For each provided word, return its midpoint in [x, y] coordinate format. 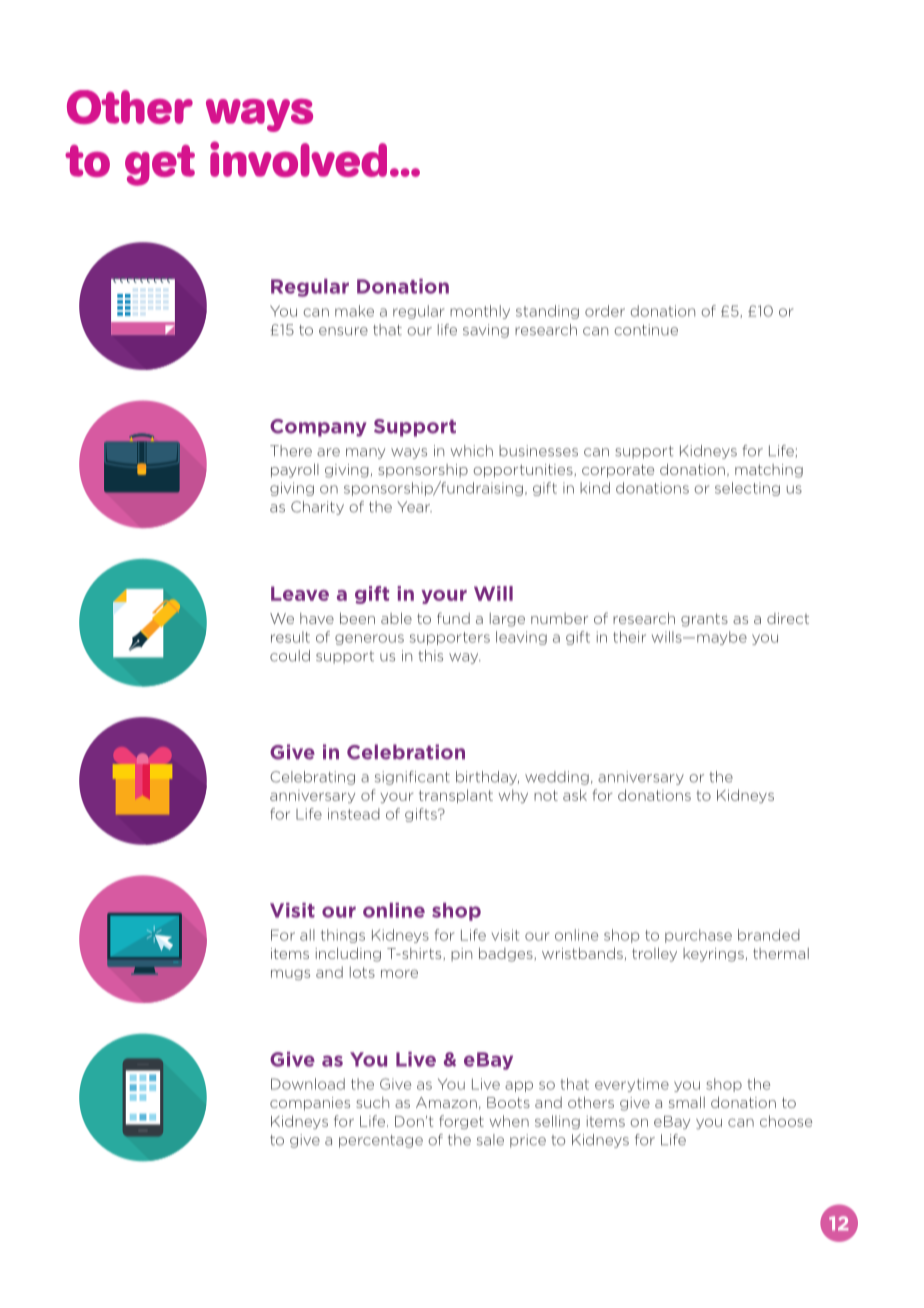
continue [646, 330]
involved [298, 159]
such [372, 1102]
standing [547, 312]
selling [557, 1122]
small [687, 1102]
